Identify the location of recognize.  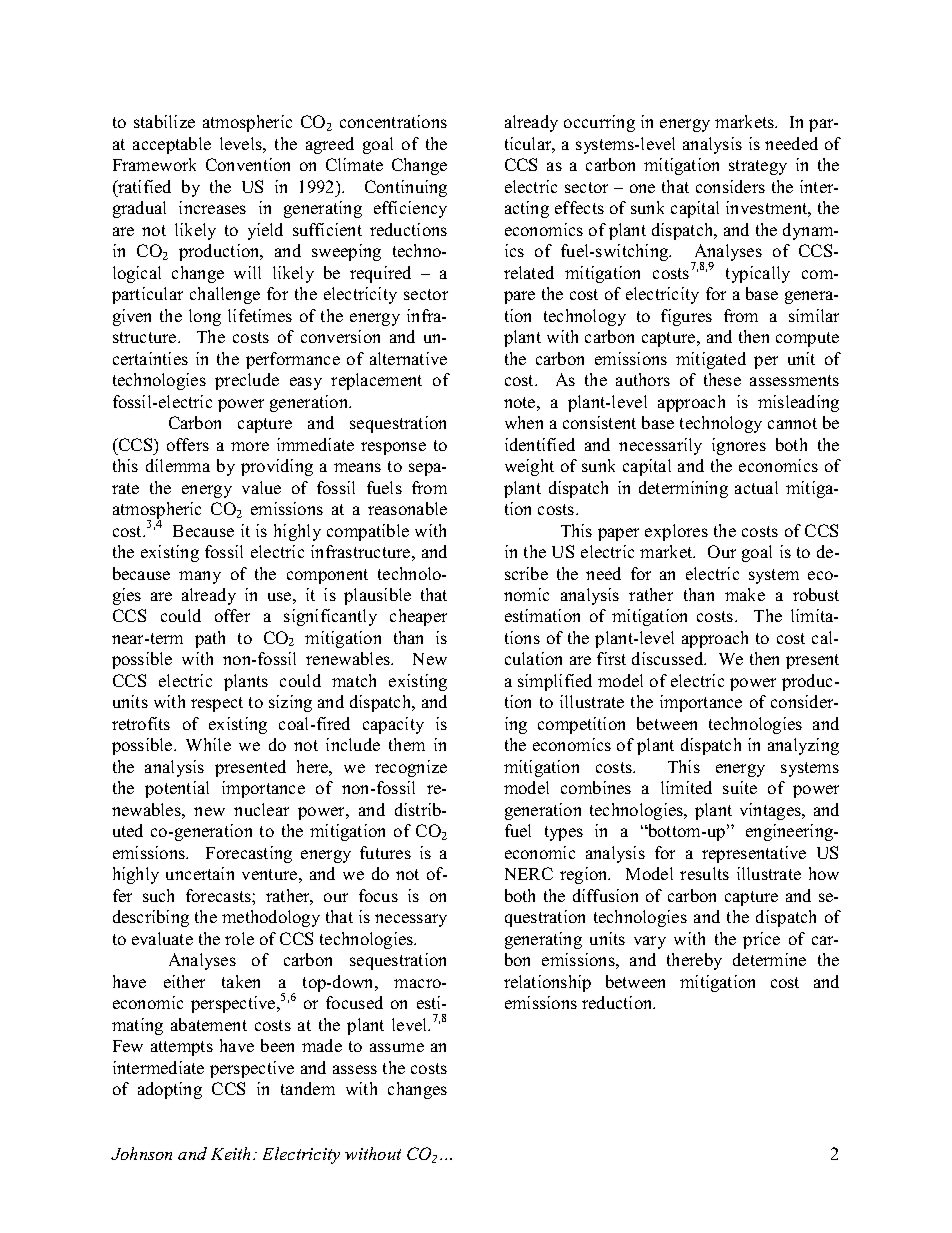
(411, 768).
